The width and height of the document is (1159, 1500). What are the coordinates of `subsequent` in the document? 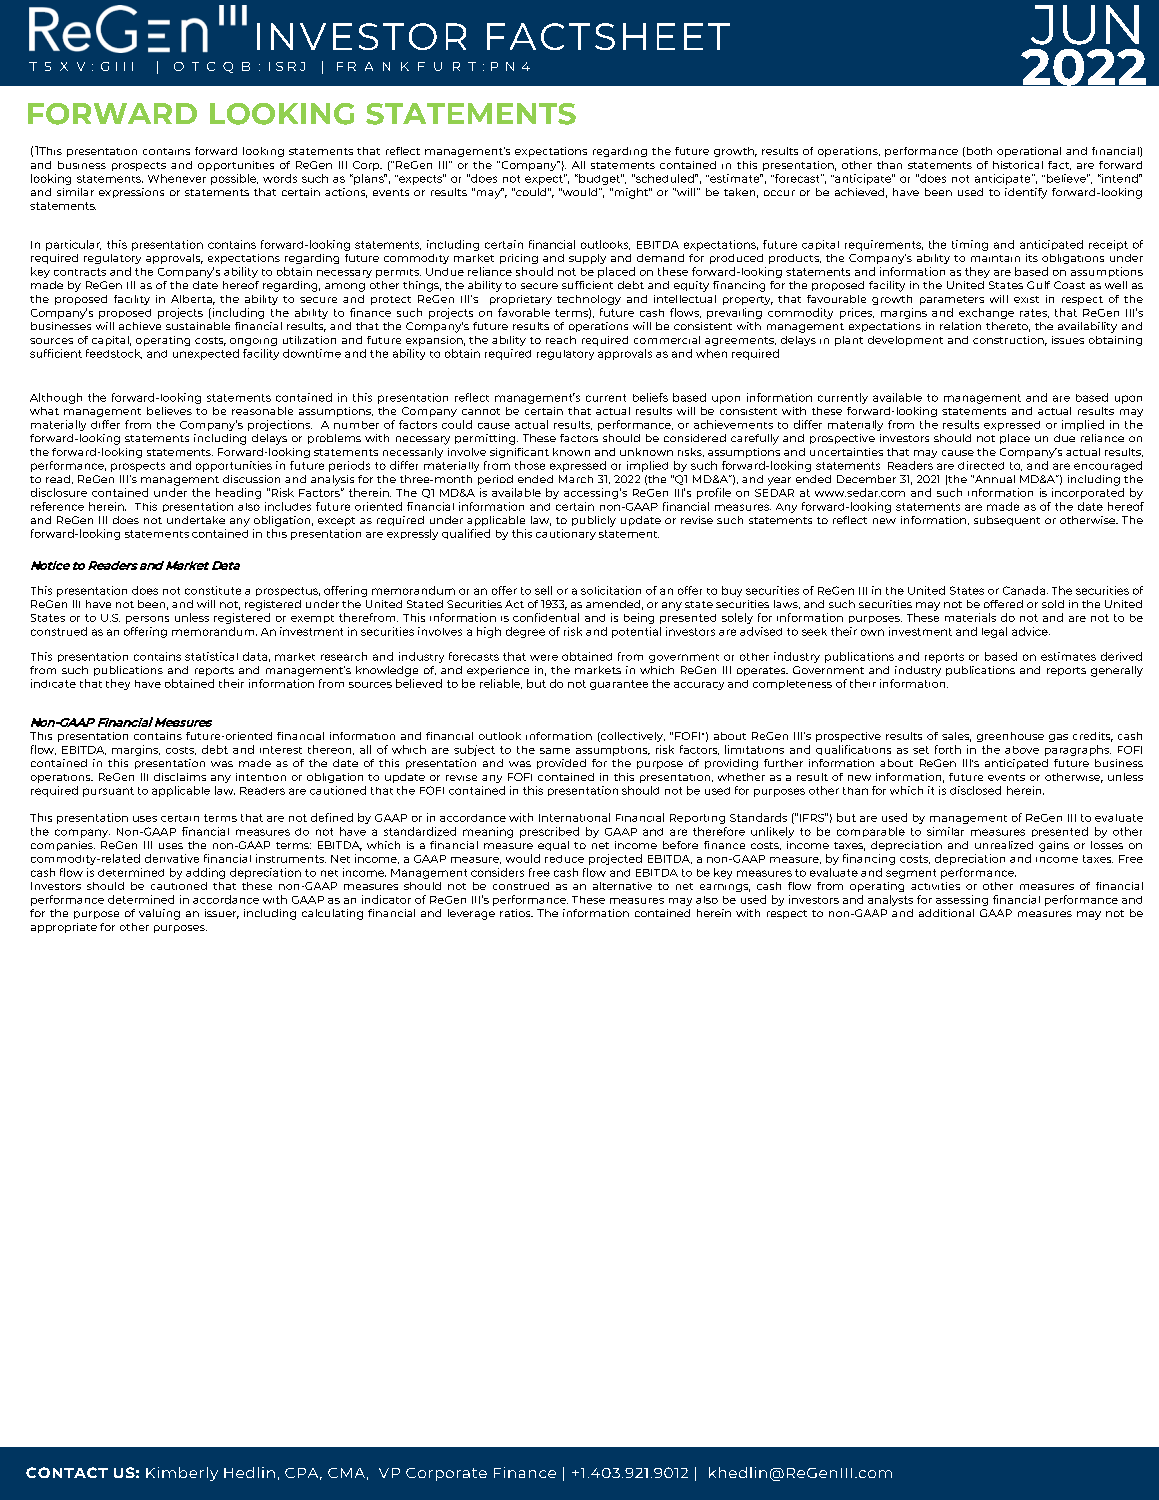 It's located at (1007, 521).
